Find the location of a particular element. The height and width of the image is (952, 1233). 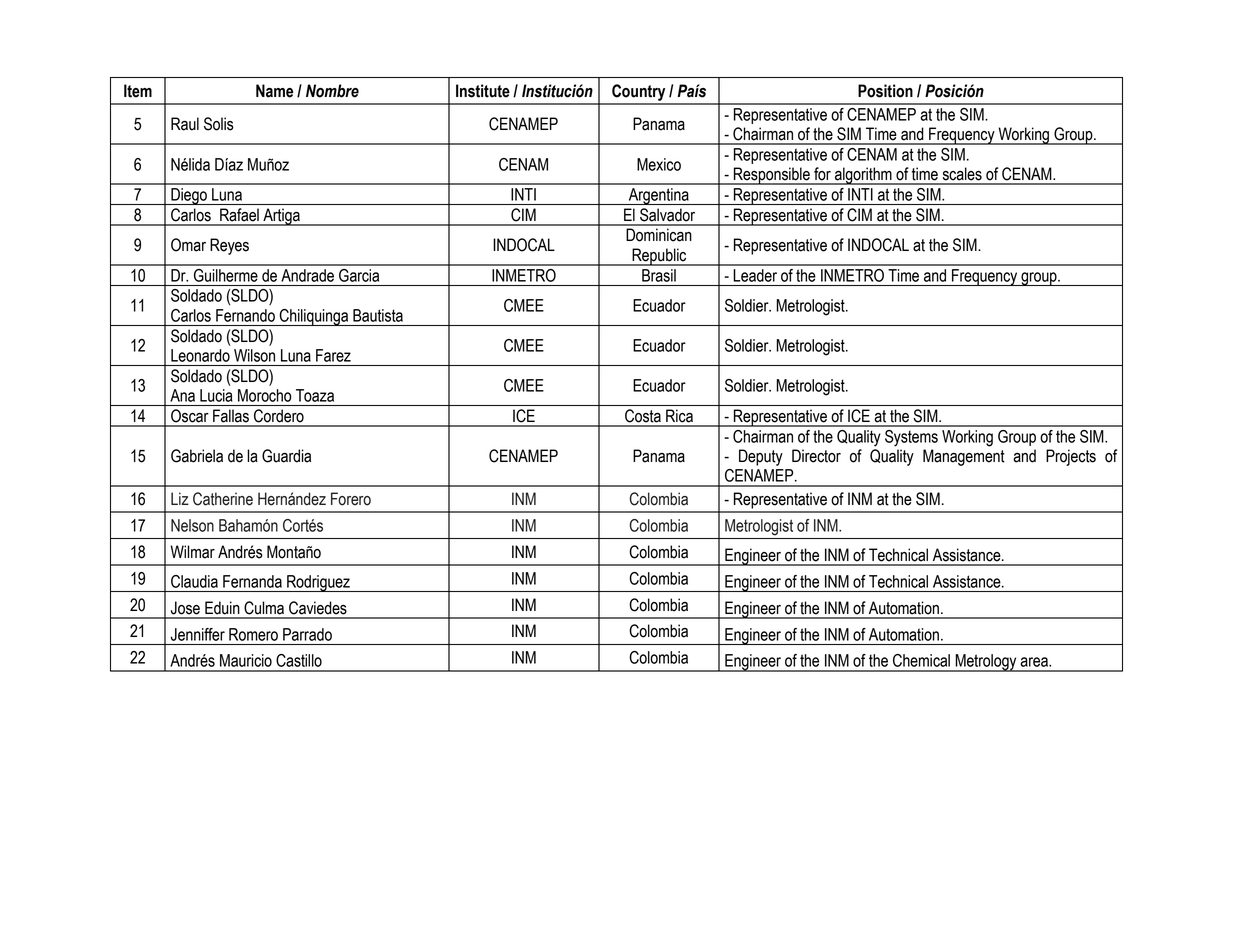

Romero is located at coordinates (253, 634).
